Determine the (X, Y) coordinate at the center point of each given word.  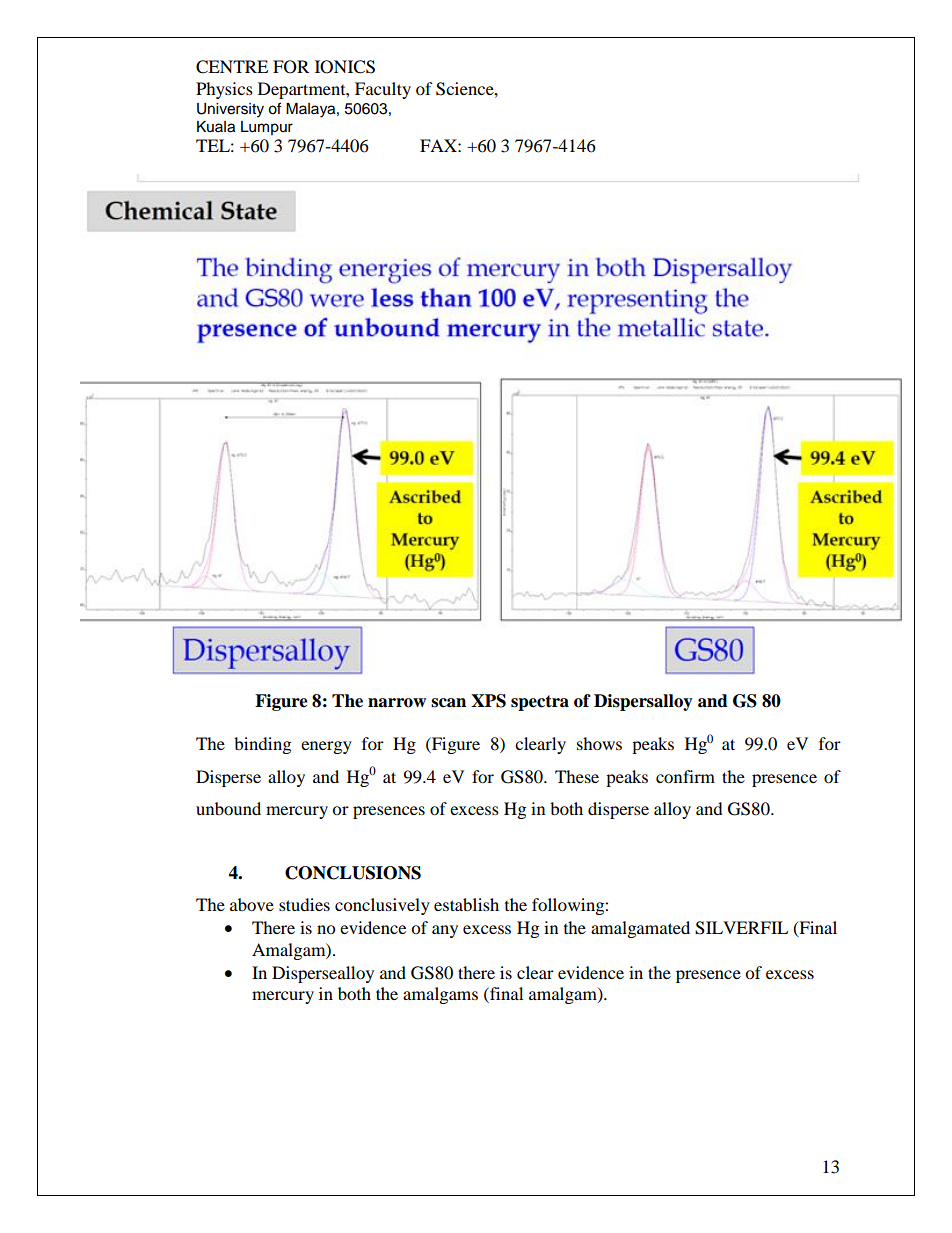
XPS (488, 701)
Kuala (216, 127)
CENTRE (232, 67)
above (252, 904)
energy (326, 747)
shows (599, 743)
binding (262, 745)
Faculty (383, 90)
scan (448, 703)
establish (466, 904)
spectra (540, 703)
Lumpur (267, 128)
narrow (397, 703)
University (230, 110)
